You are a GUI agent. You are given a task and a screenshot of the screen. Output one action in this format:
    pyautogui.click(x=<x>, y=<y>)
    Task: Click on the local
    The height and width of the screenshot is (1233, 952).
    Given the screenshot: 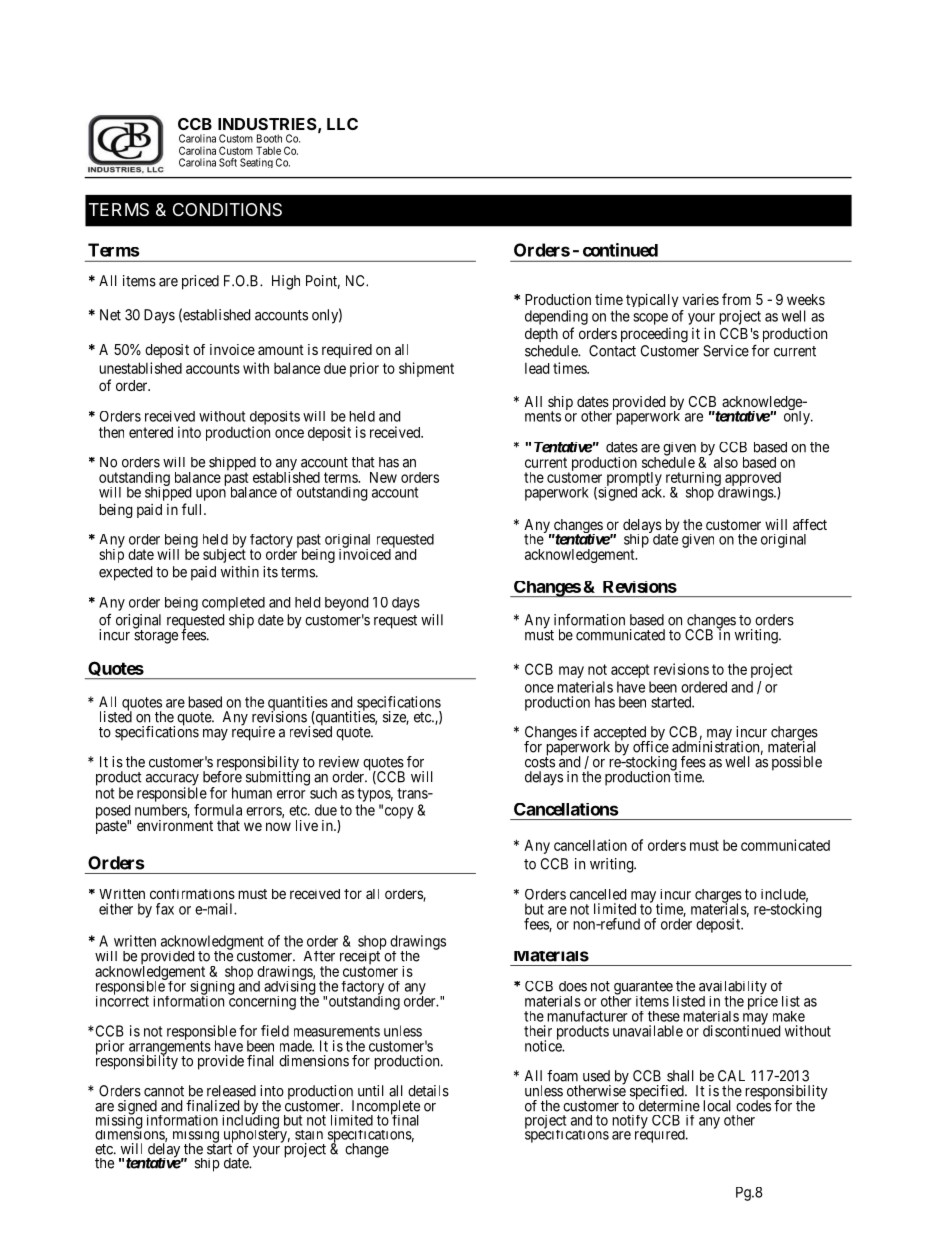 What is the action you would take?
    pyautogui.click(x=717, y=1106)
